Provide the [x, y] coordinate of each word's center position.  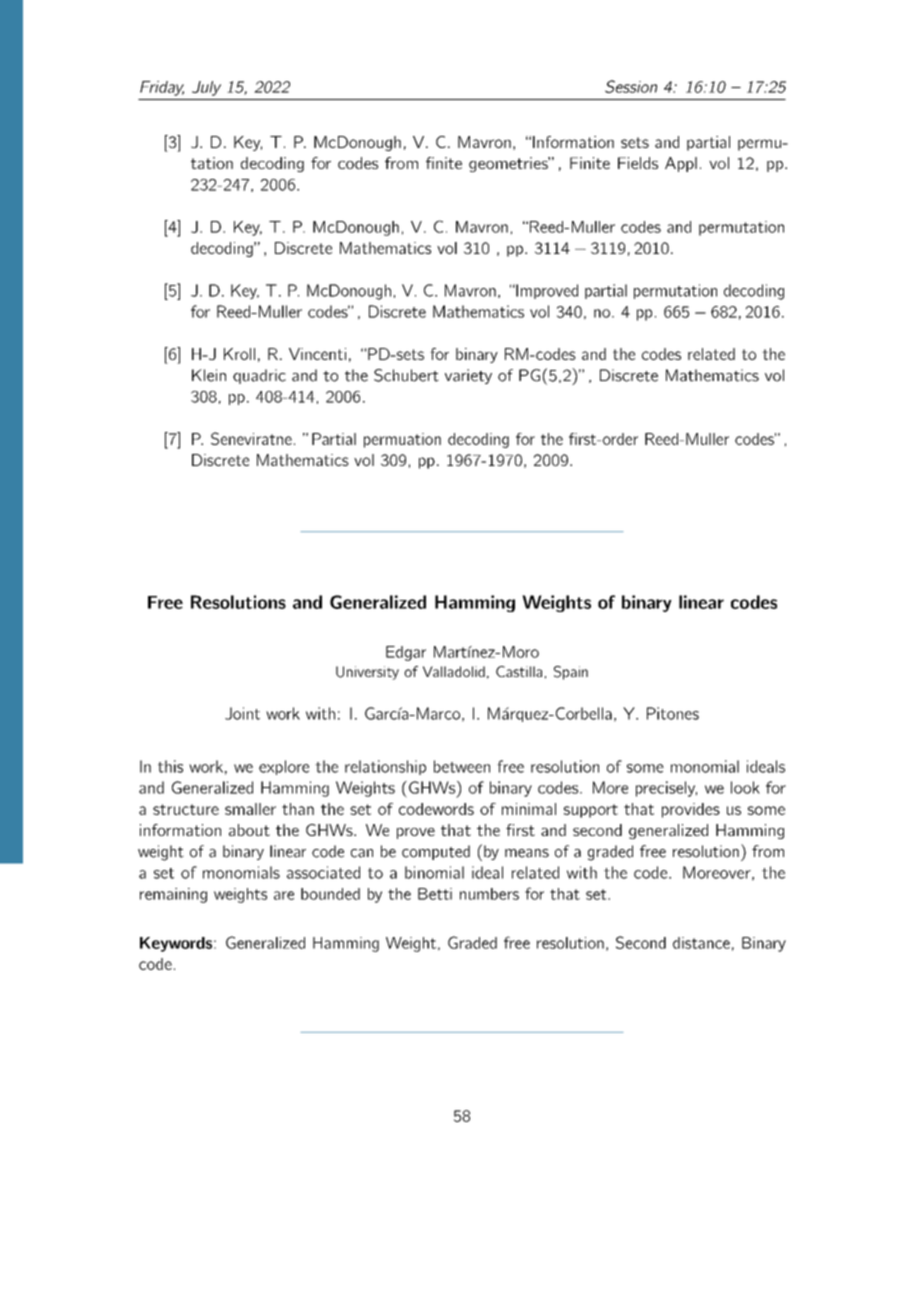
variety [468, 376]
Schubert [406, 375]
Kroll [239, 354]
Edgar [406, 653]
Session [631, 86]
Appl [681, 164]
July [206, 88]
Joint [242, 713]
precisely [666, 789]
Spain [571, 673]
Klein [209, 375]
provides [691, 810]
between [462, 766]
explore [284, 767]
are [284, 895]
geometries [509, 164]
